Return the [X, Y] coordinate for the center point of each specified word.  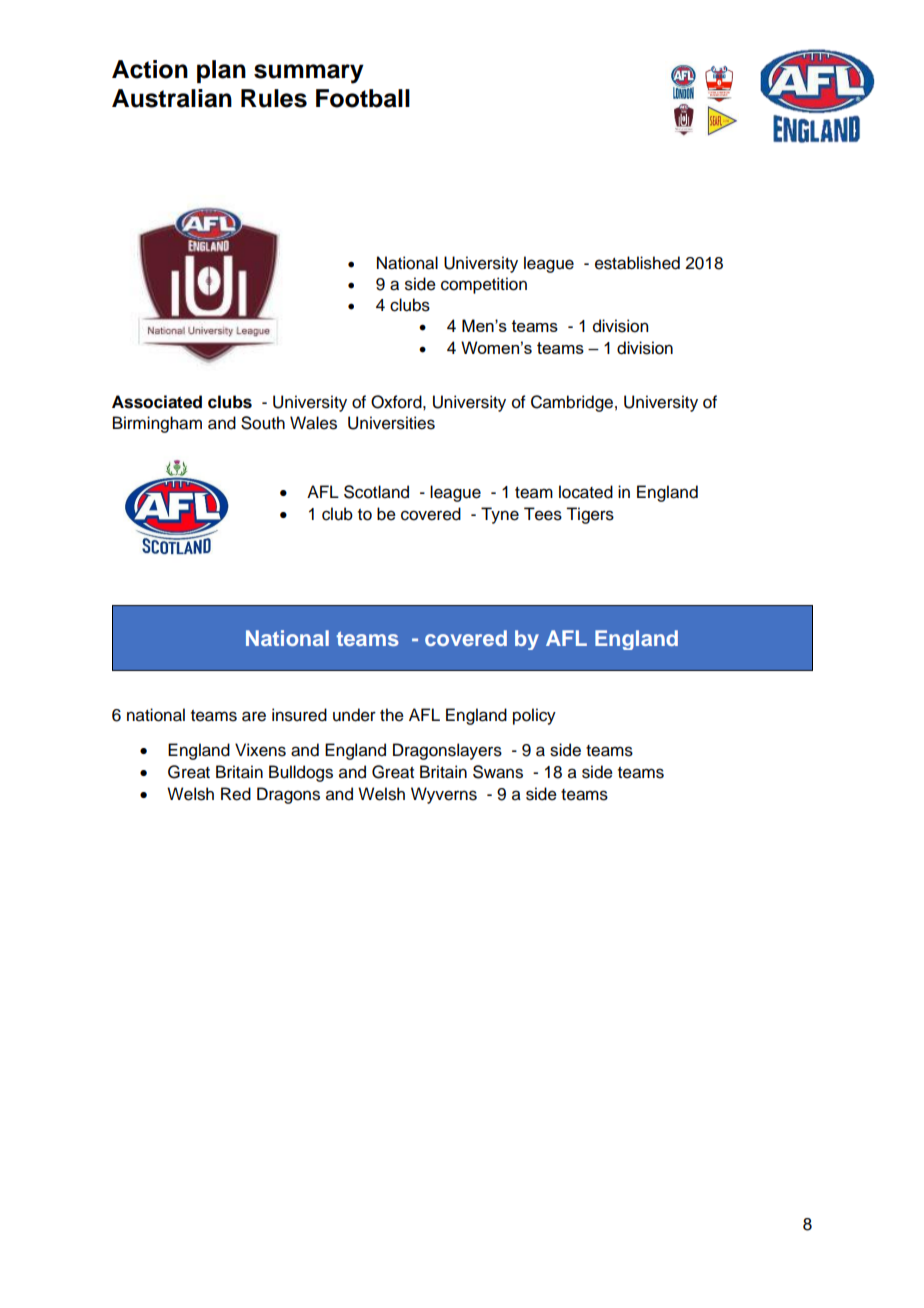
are [254, 716]
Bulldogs [301, 773]
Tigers [590, 515]
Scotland [376, 492]
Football [363, 98]
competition [484, 285]
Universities [391, 423]
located [586, 492]
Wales [313, 423]
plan [221, 71]
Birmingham [157, 424]
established [637, 263]
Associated [157, 402]
